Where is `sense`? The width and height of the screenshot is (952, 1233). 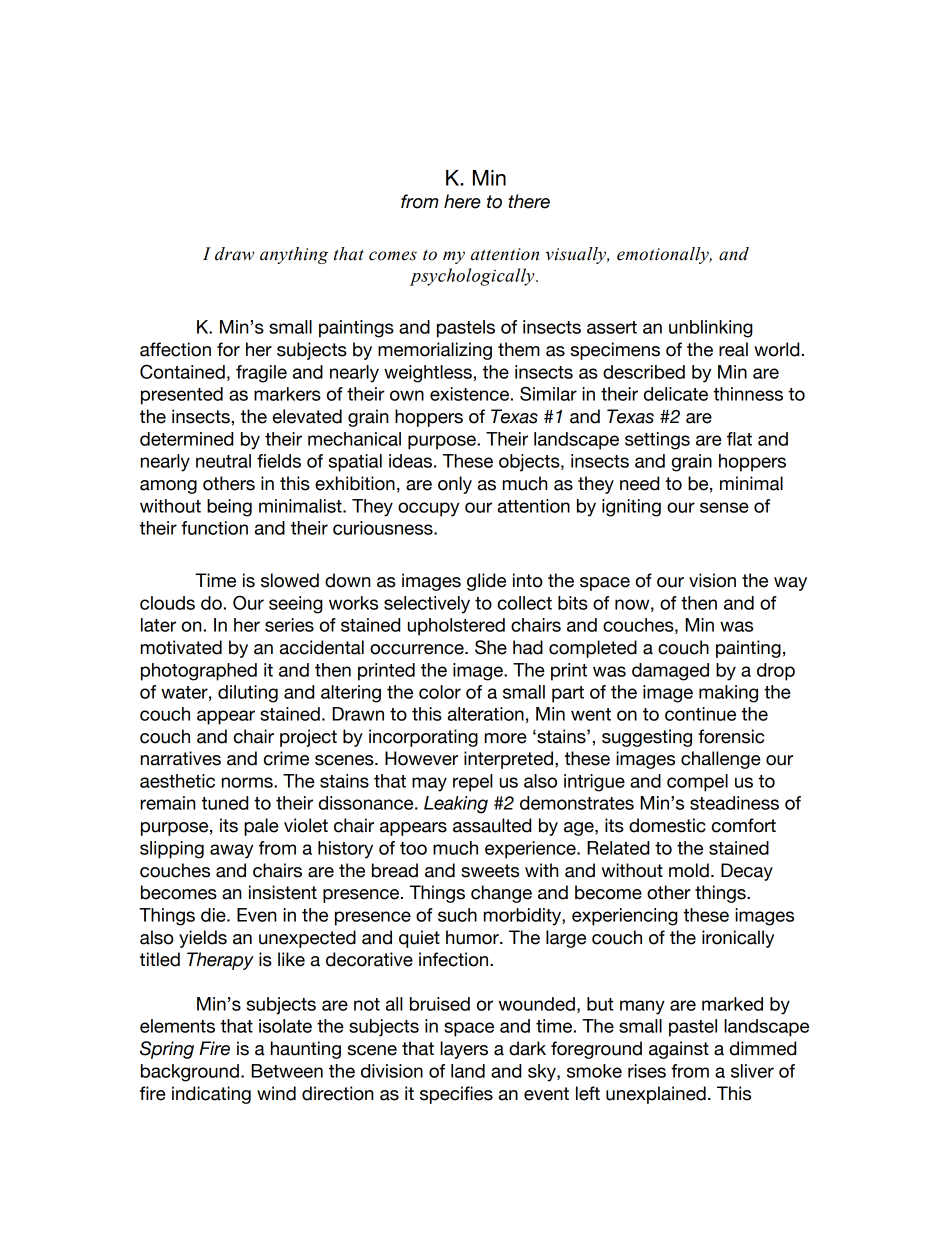
sense is located at coordinates (724, 507).
